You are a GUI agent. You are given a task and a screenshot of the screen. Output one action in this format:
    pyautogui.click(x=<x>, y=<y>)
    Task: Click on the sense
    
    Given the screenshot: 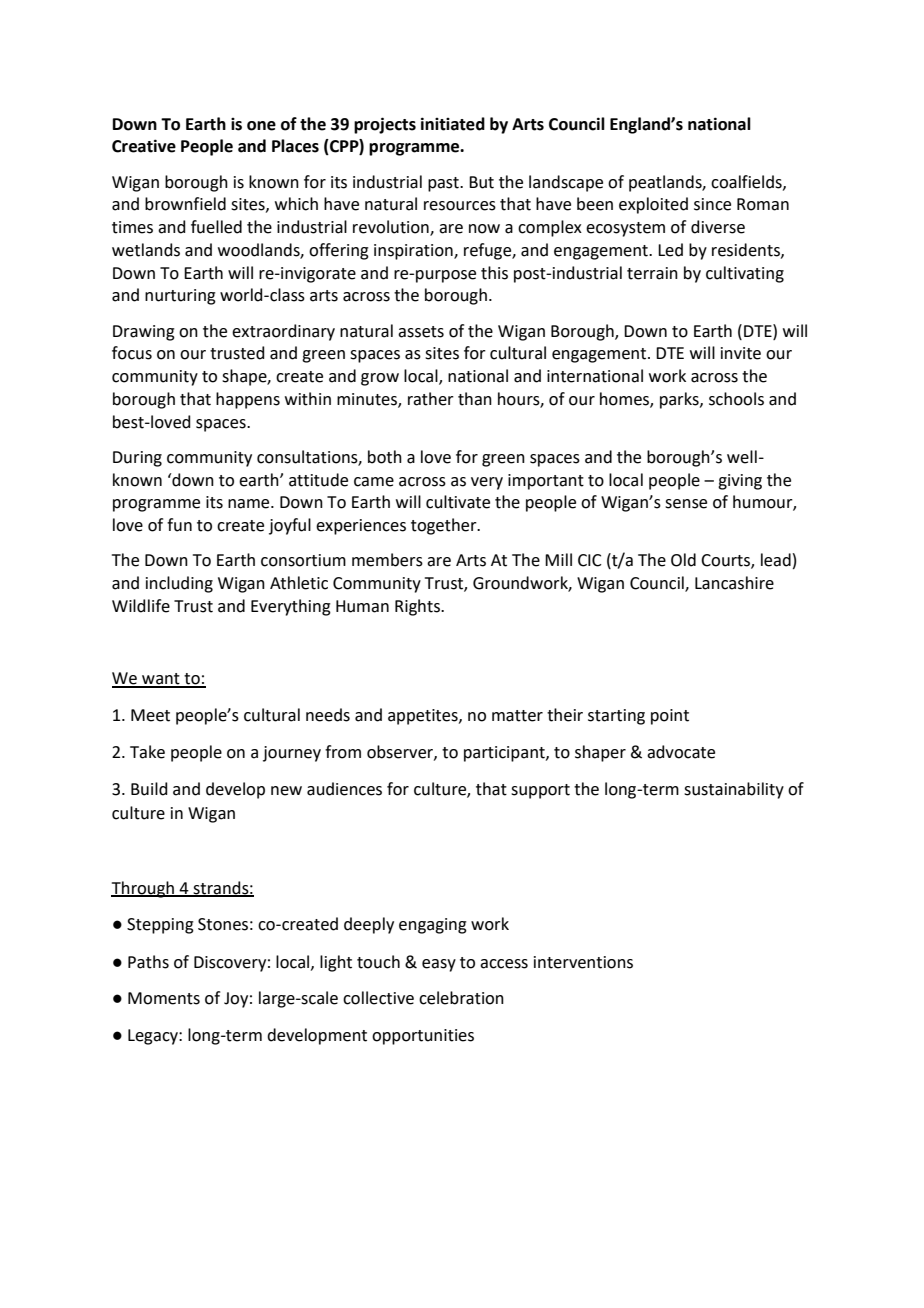 What is the action you would take?
    pyautogui.click(x=686, y=504)
